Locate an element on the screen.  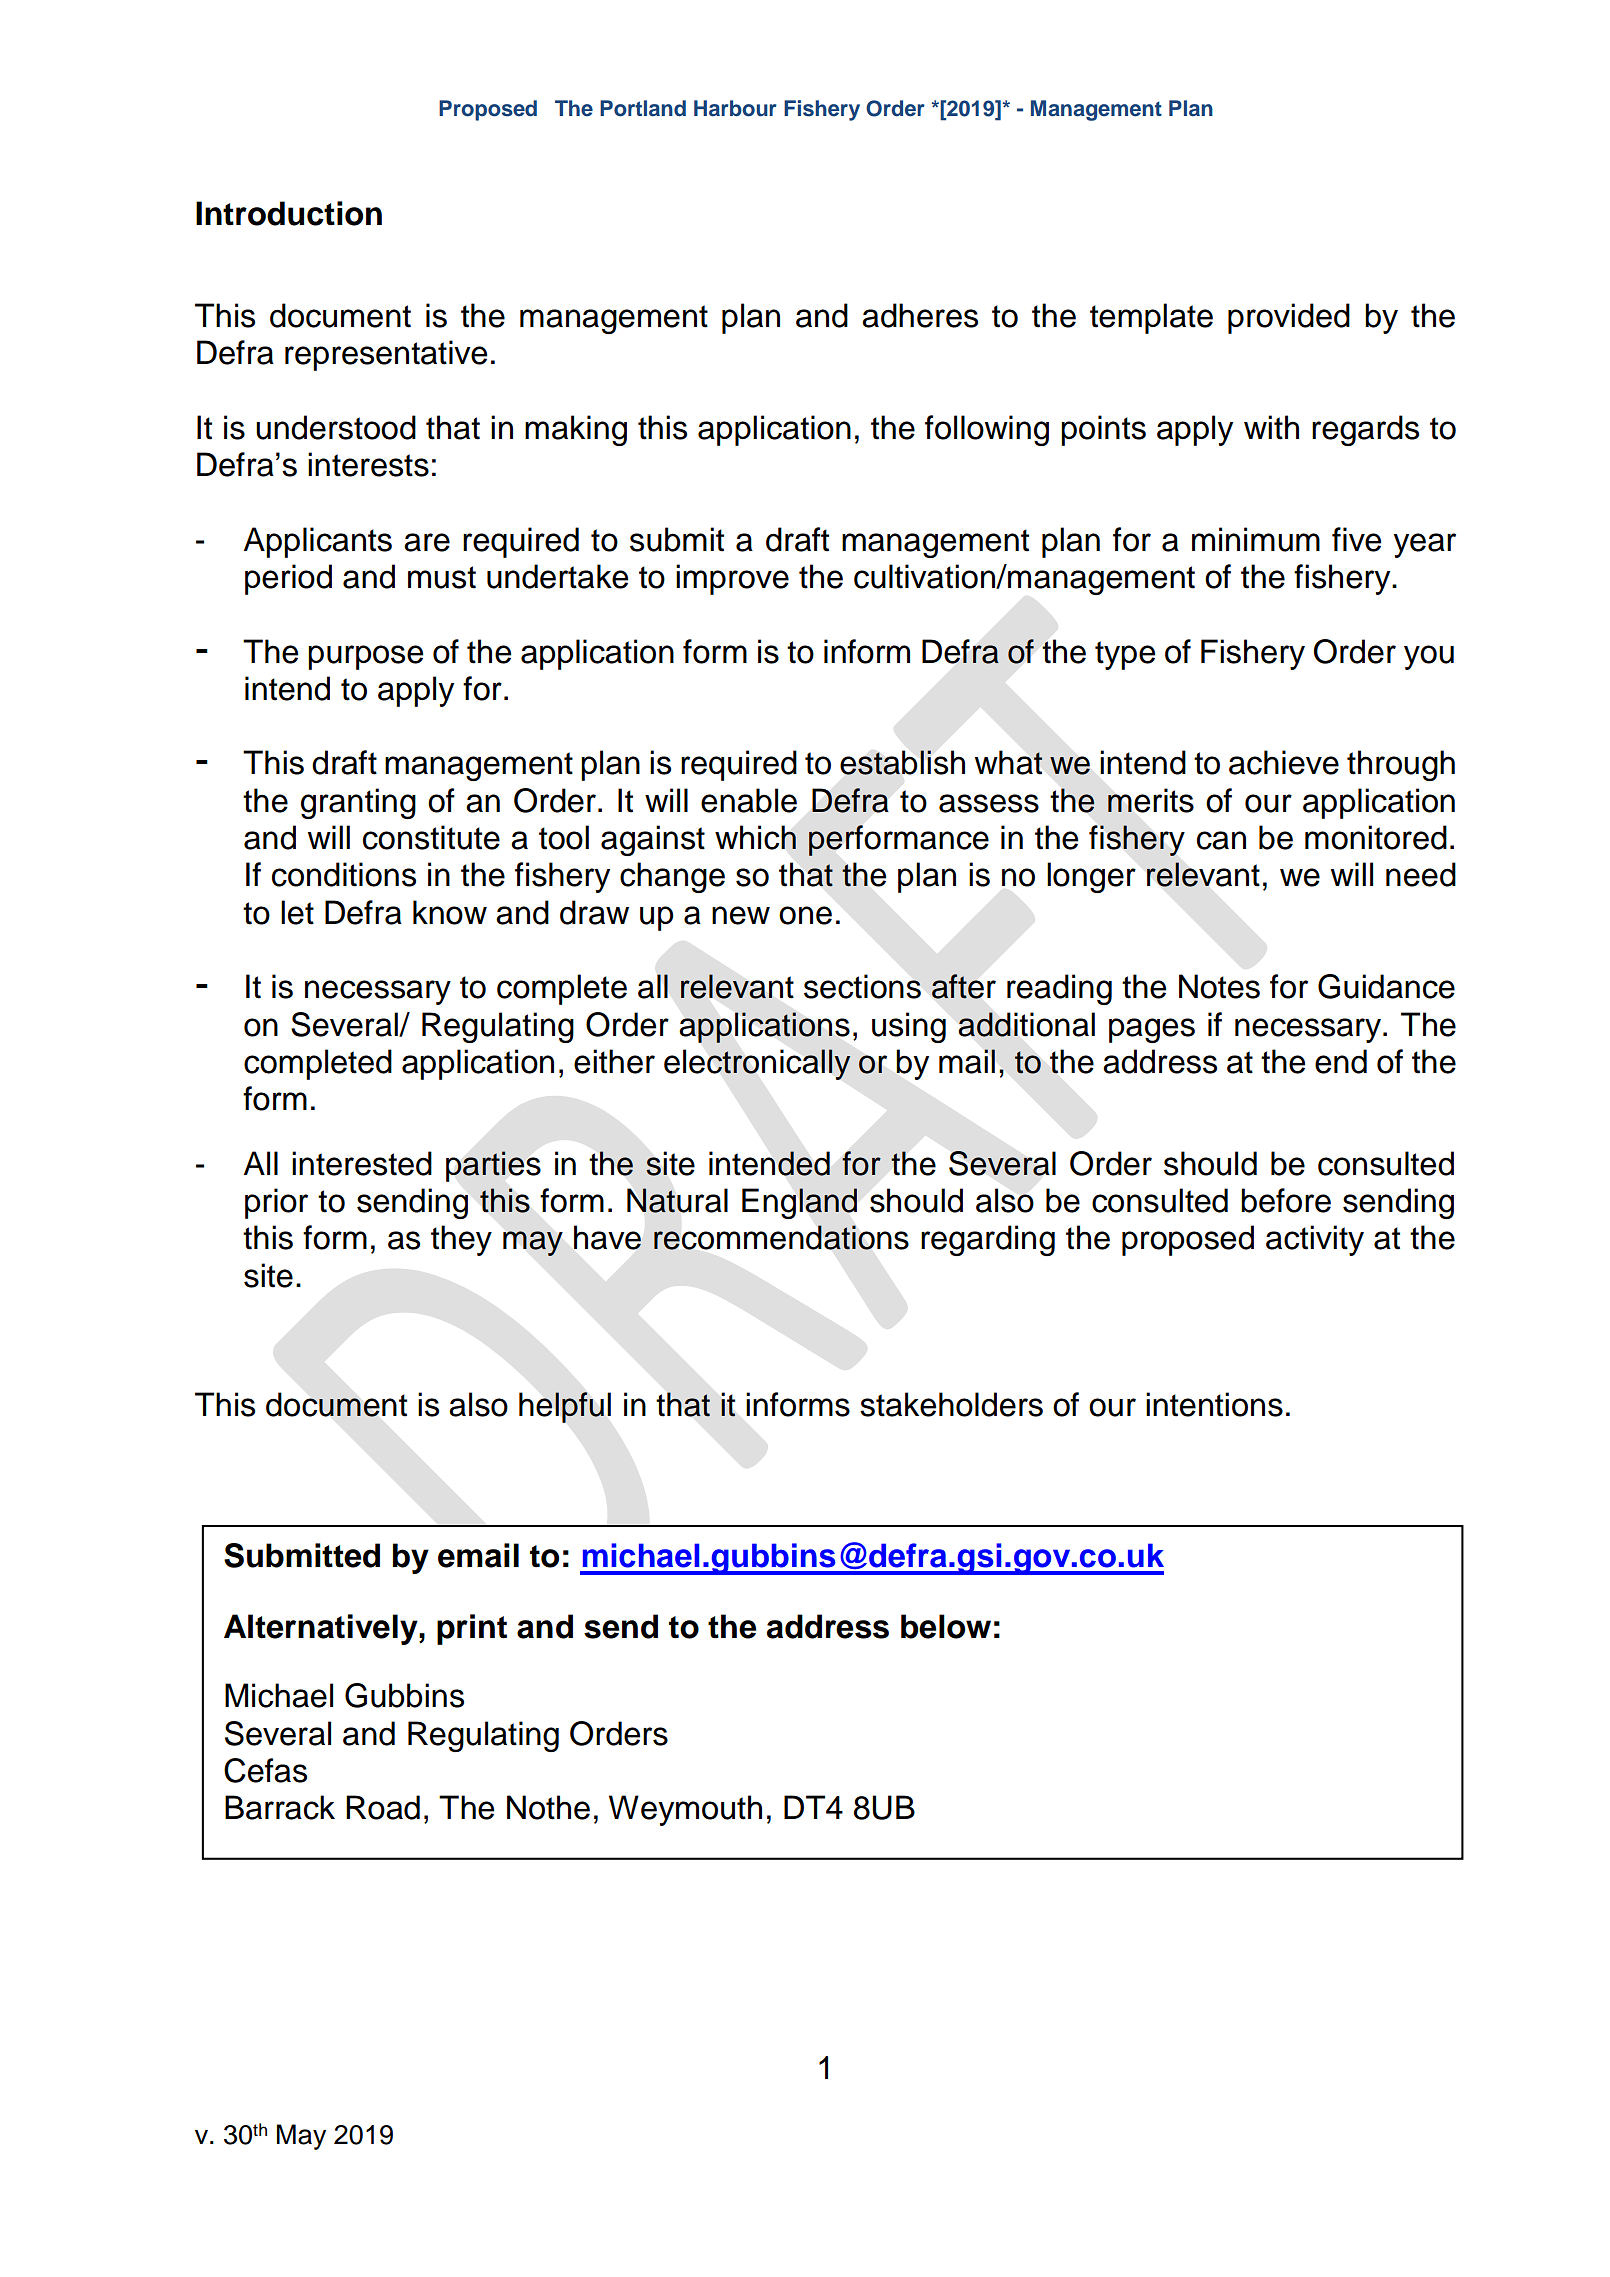
intentions is located at coordinates (1214, 1404).
